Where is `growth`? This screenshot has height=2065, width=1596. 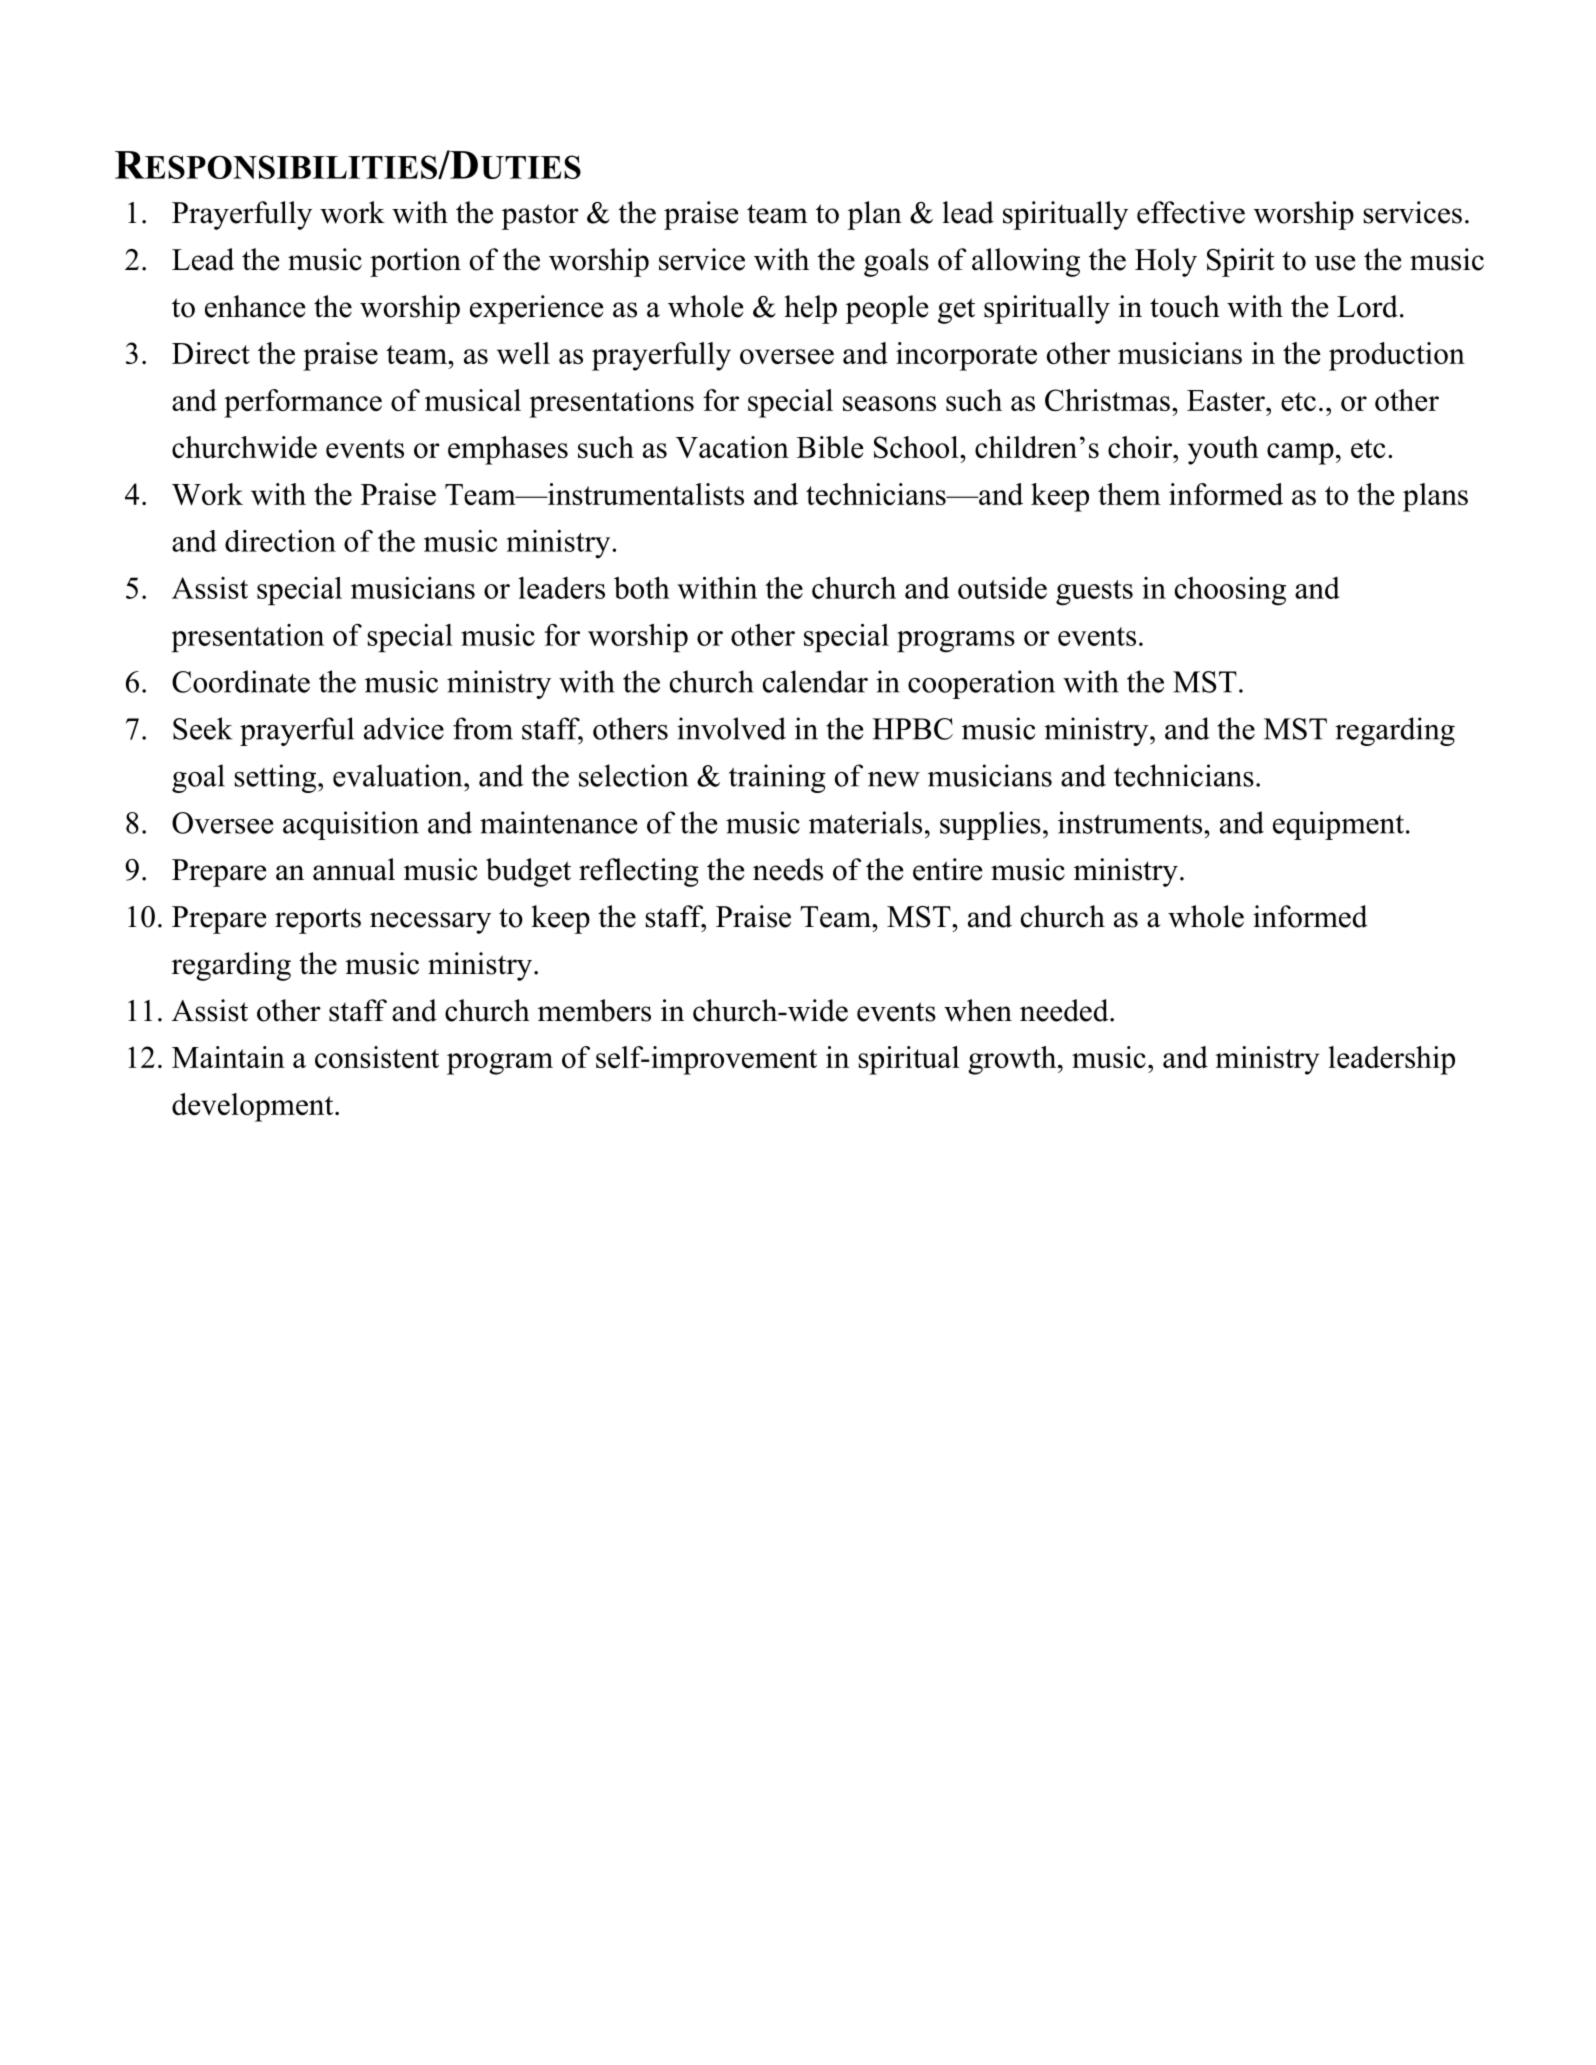
growth is located at coordinates (1013, 1060).
